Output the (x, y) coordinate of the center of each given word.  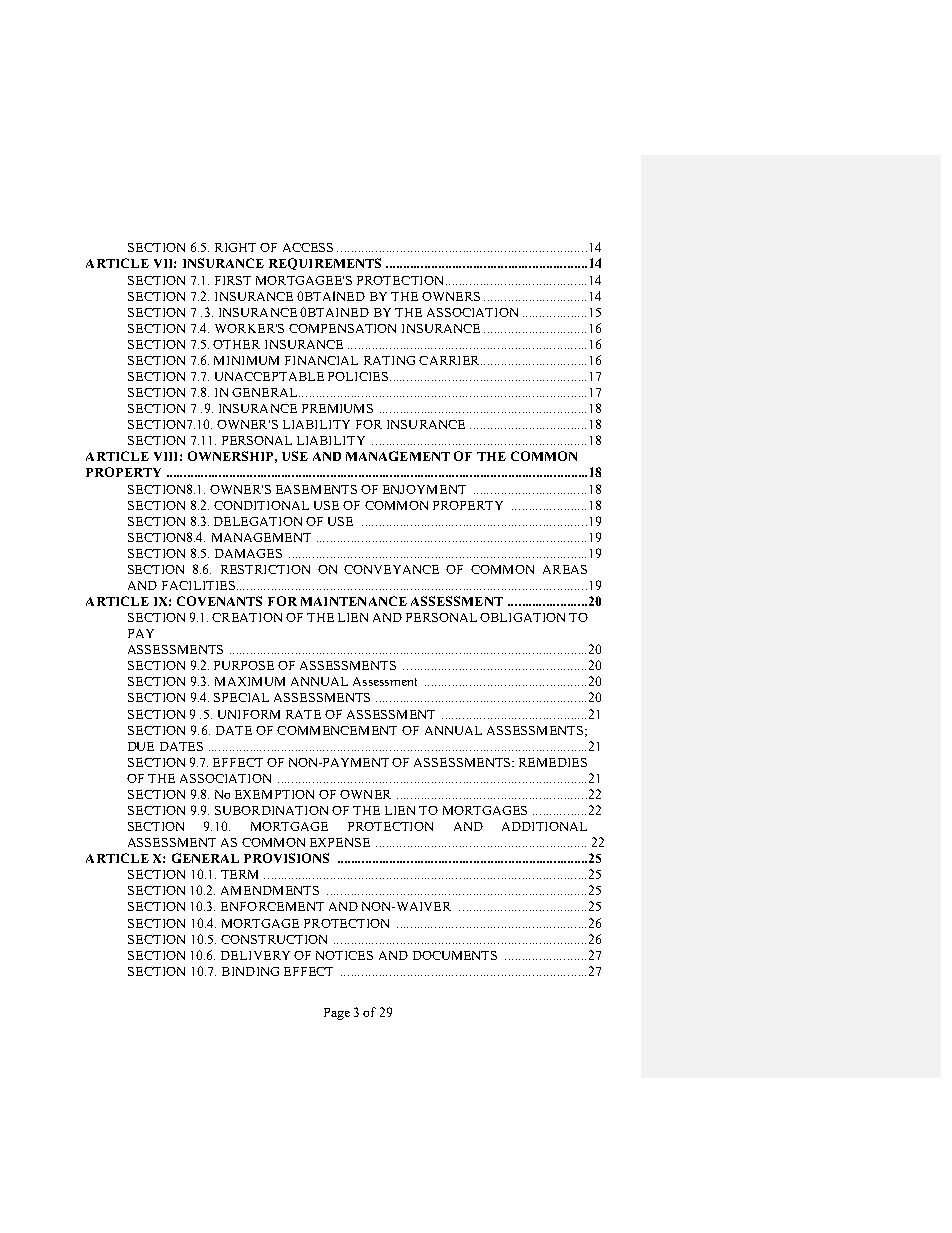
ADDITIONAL (544, 826)
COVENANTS (219, 601)
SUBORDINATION (271, 810)
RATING (389, 360)
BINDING (250, 971)
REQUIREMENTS (325, 264)
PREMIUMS (337, 408)
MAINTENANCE (354, 601)
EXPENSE (340, 842)
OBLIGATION (522, 617)
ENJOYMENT (424, 489)
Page (337, 1014)
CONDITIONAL (261, 505)
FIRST (233, 280)
